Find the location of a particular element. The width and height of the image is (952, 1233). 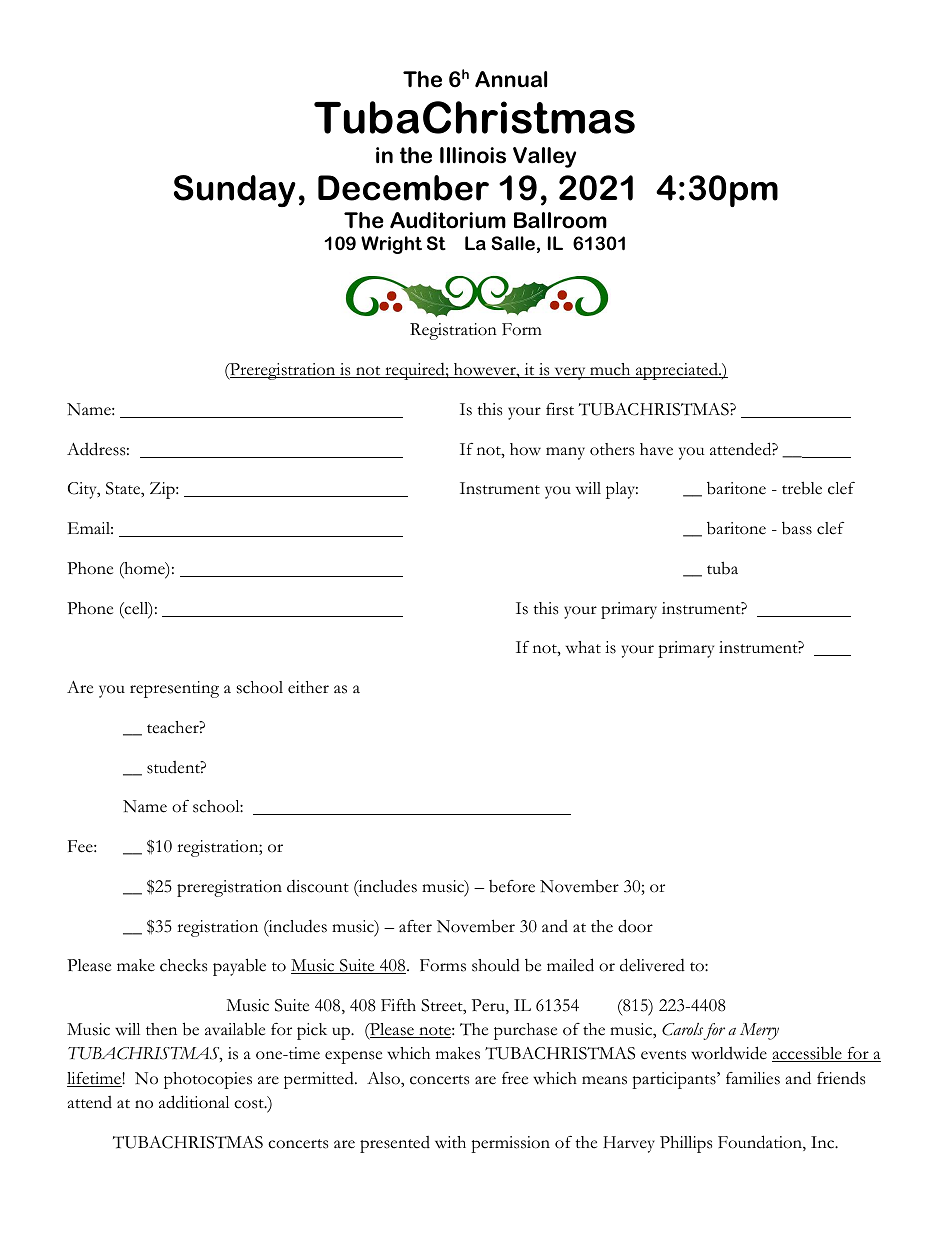

representing is located at coordinates (174, 689).
